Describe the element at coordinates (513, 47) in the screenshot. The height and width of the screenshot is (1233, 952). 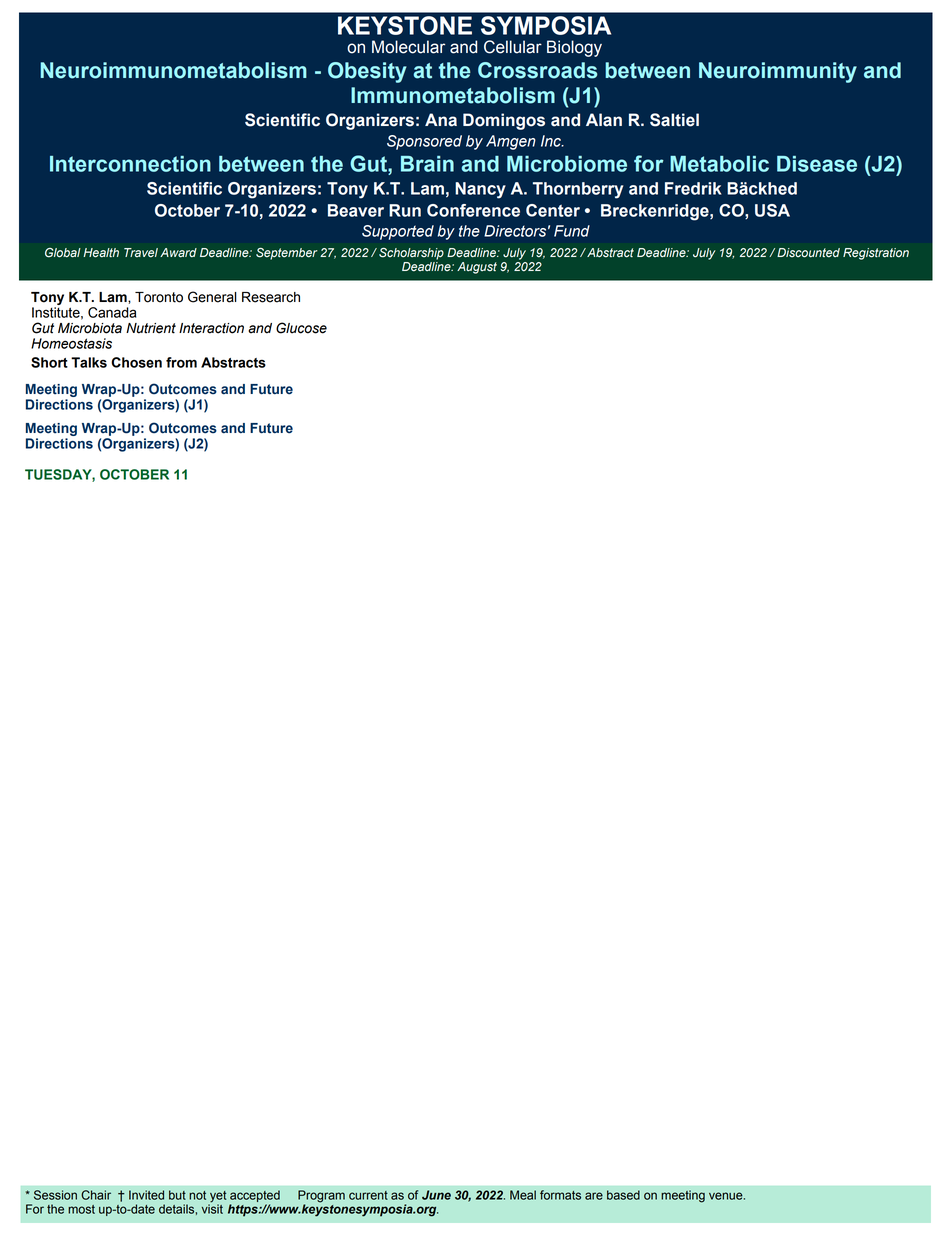
I see `Cellular` at that location.
